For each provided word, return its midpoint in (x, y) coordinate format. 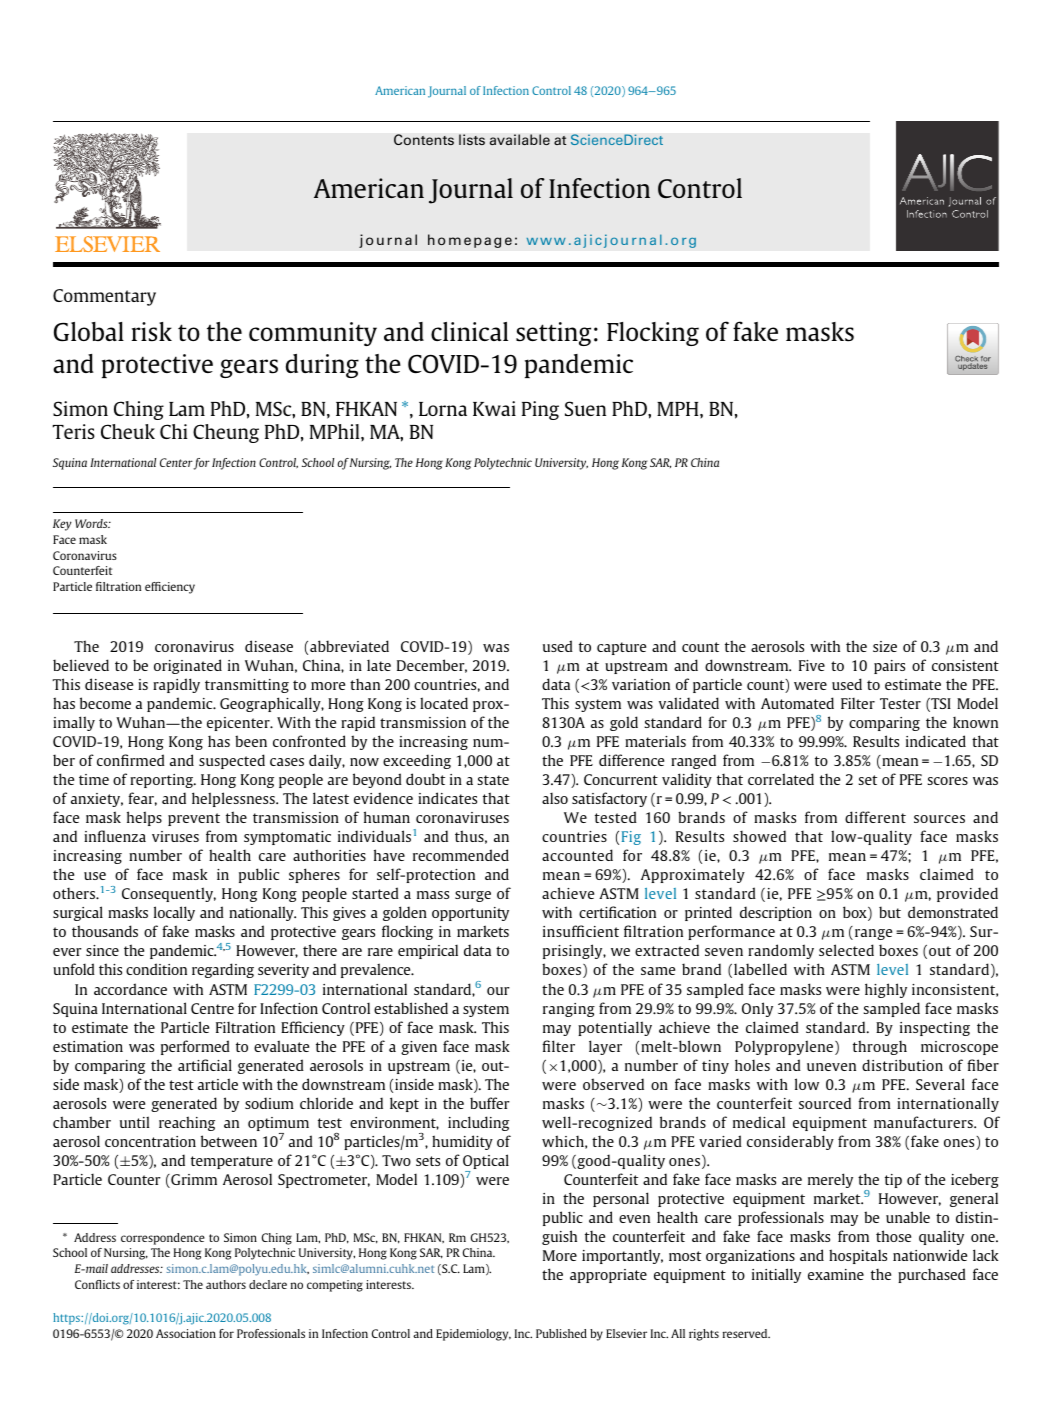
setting (553, 334)
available (520, 140)
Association (186, 1333)
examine (836, 1274)
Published (561, 1333)
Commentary (104, 297)
